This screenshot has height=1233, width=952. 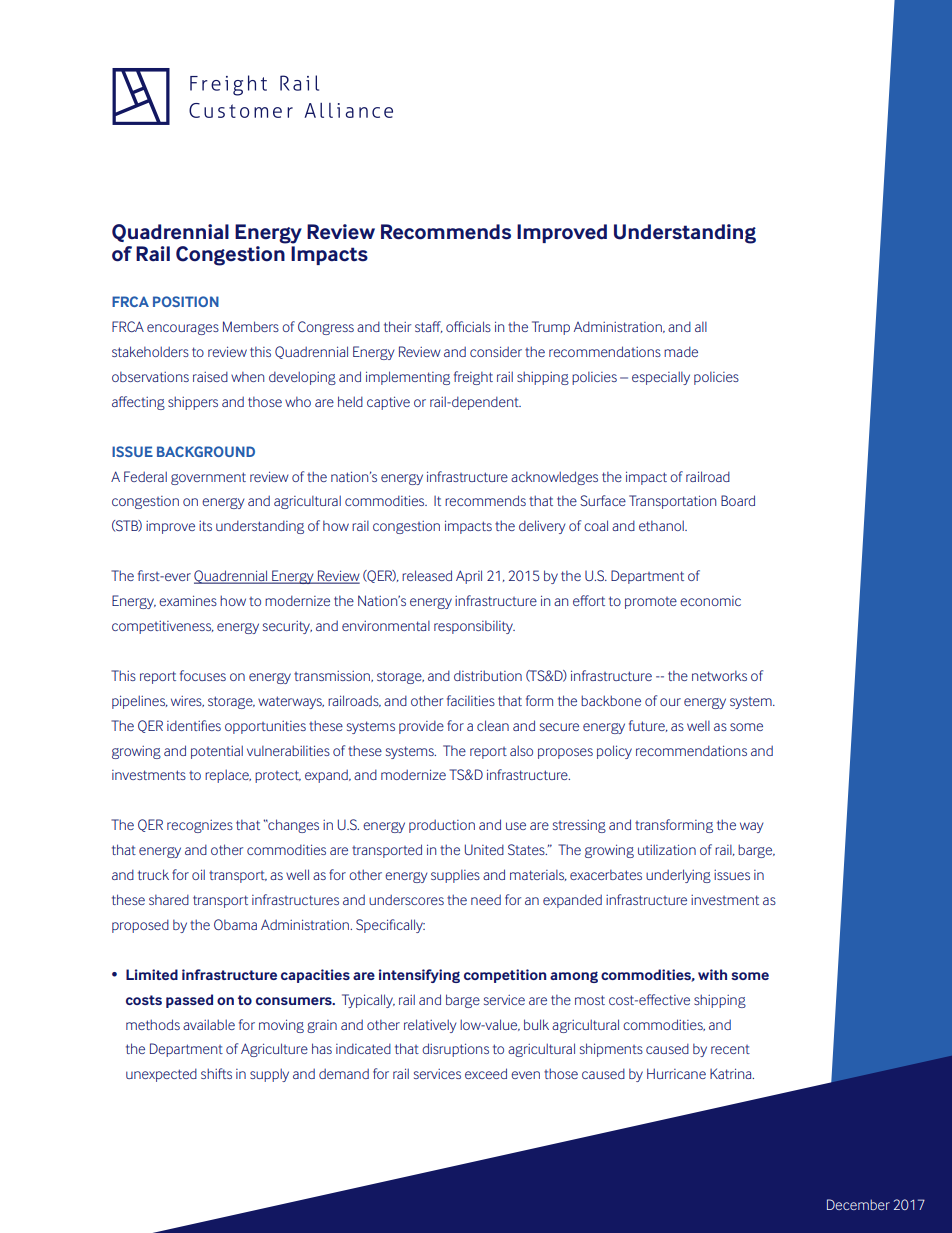 What do you see at coordinates (738, 500) in the screenshot?
I see `Board` at bounding box center [738, 500].
